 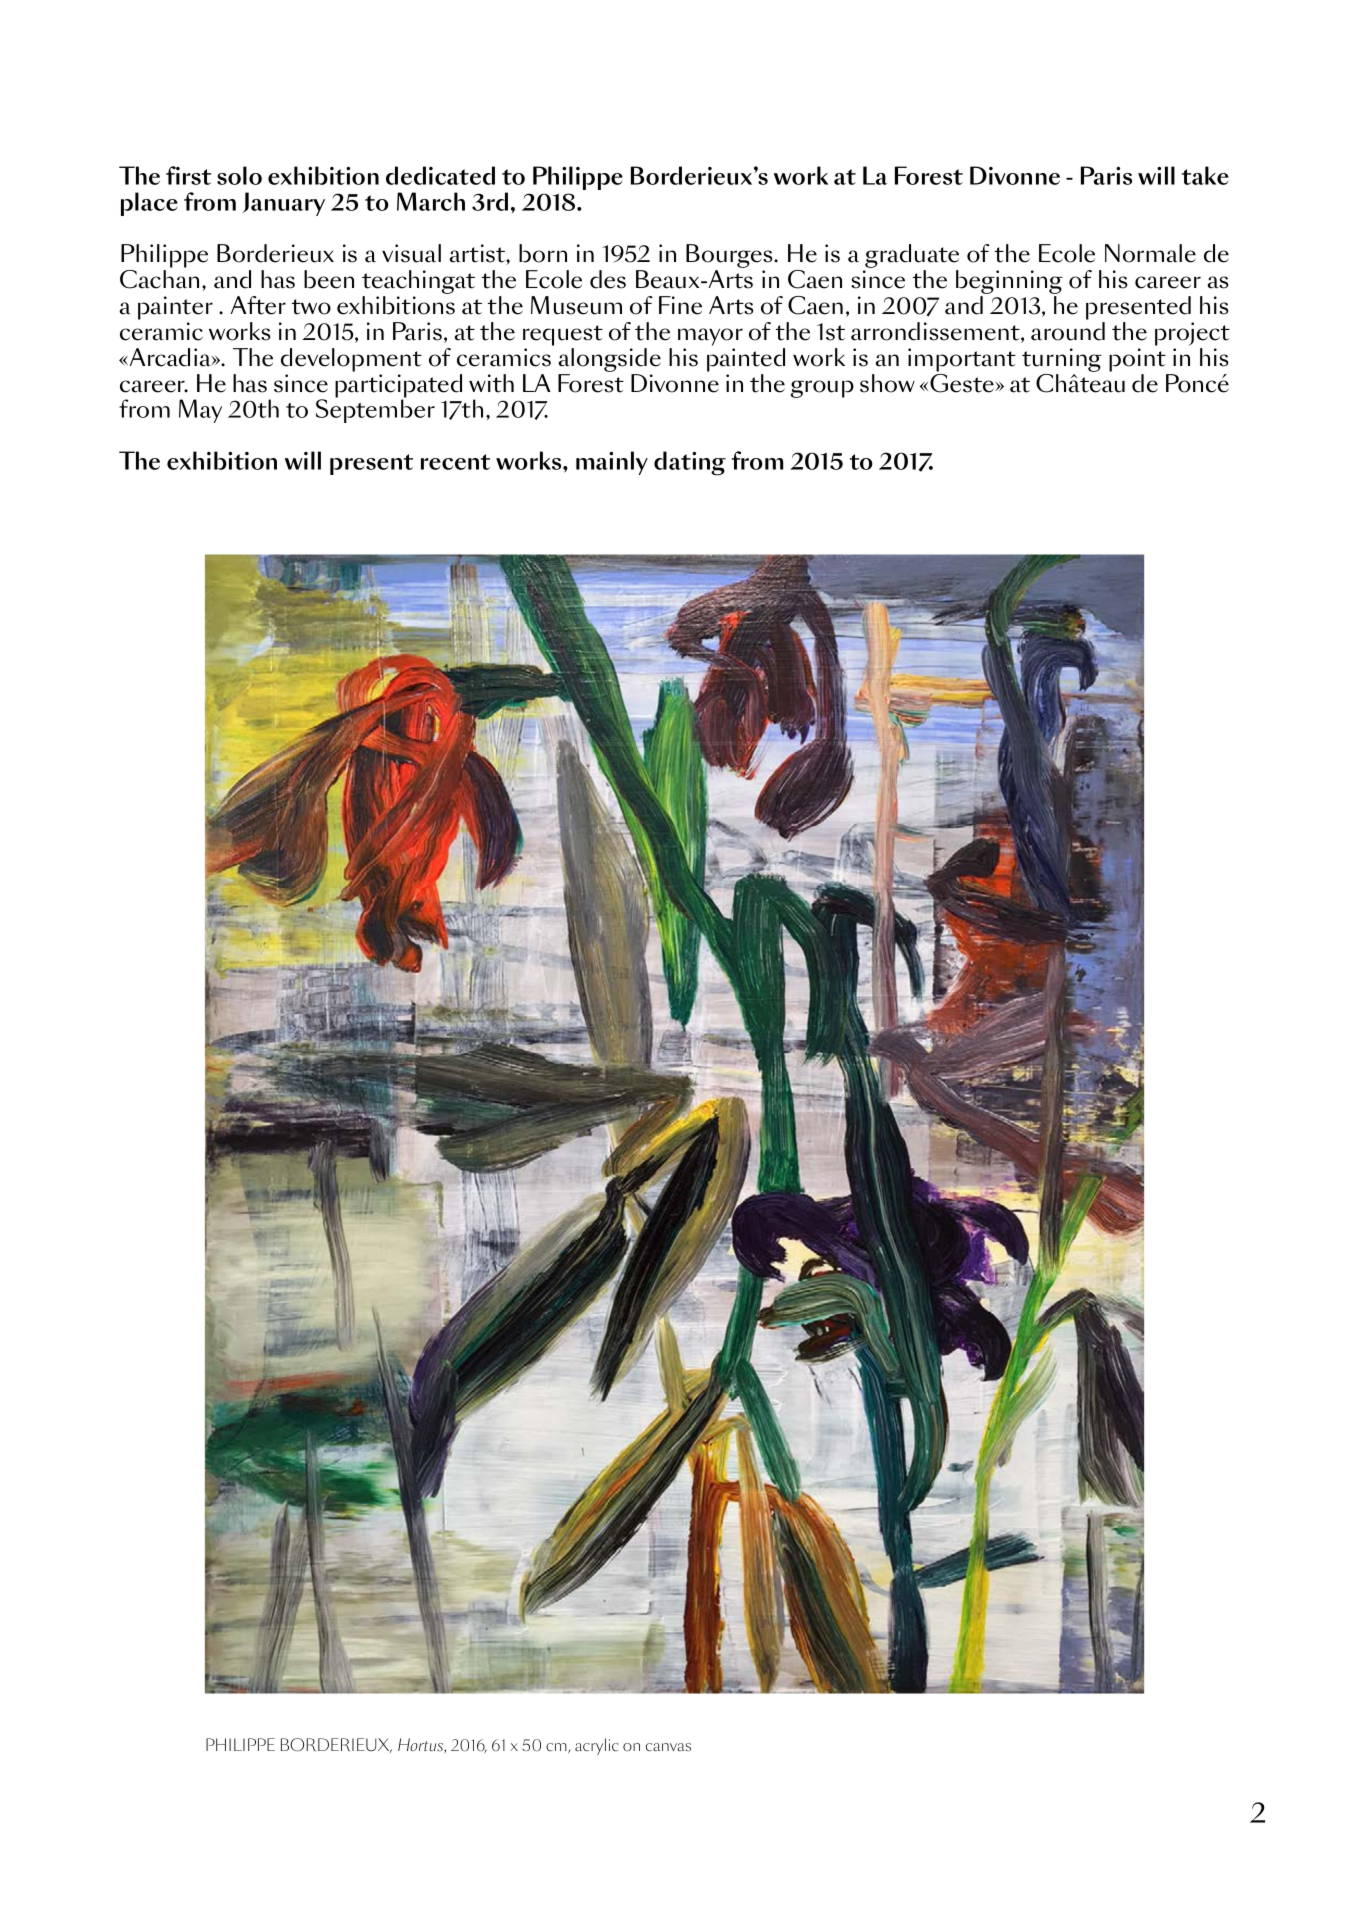 What do you see at coordinates (375, 410) in the screenshot?
I see `September` at bounding box center [375, 410].
